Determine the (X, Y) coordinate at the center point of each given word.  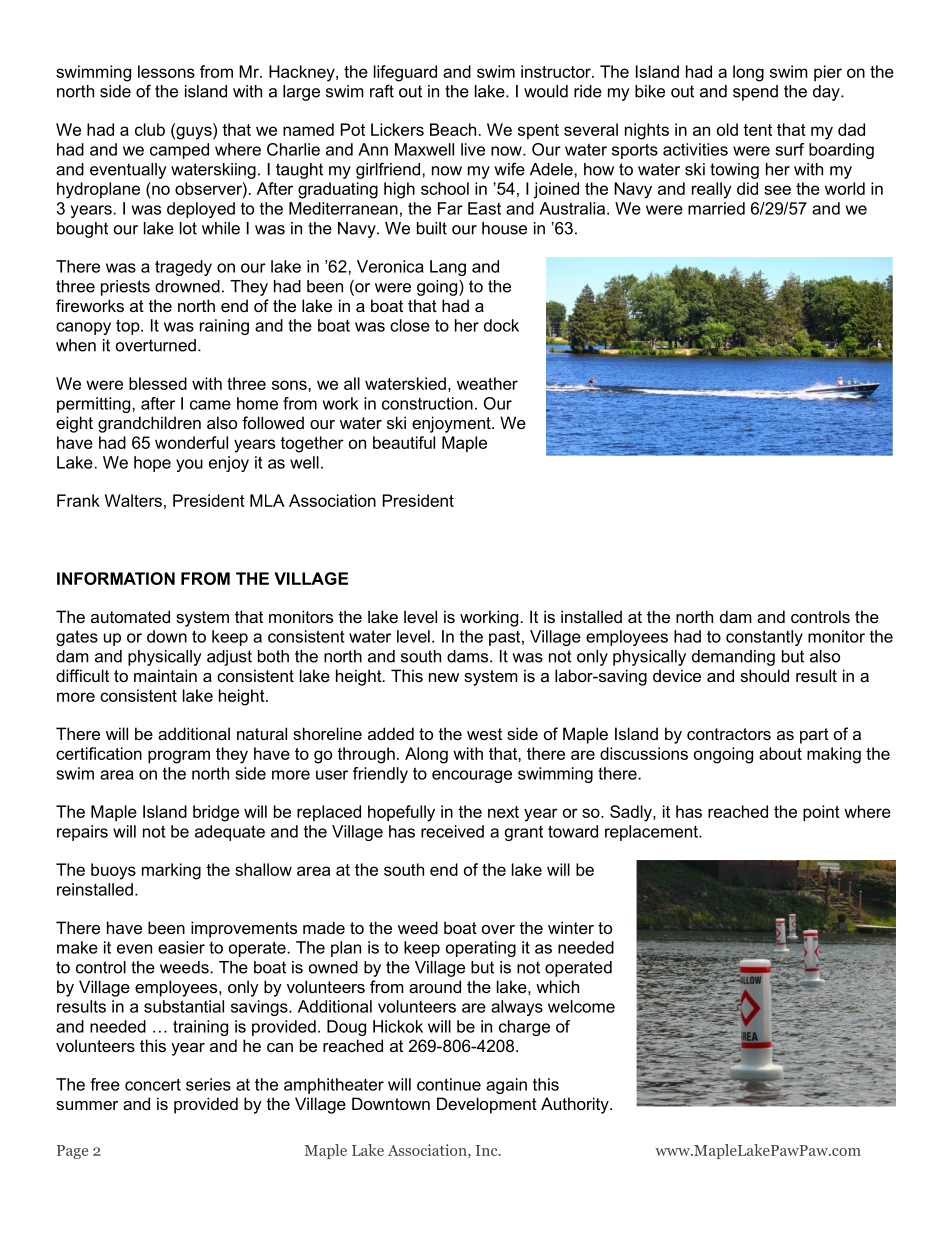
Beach (453, 129)
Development (487, 1105)
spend (755, 93)
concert (153, 1084)
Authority (576, 1105)
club (150, 129)
